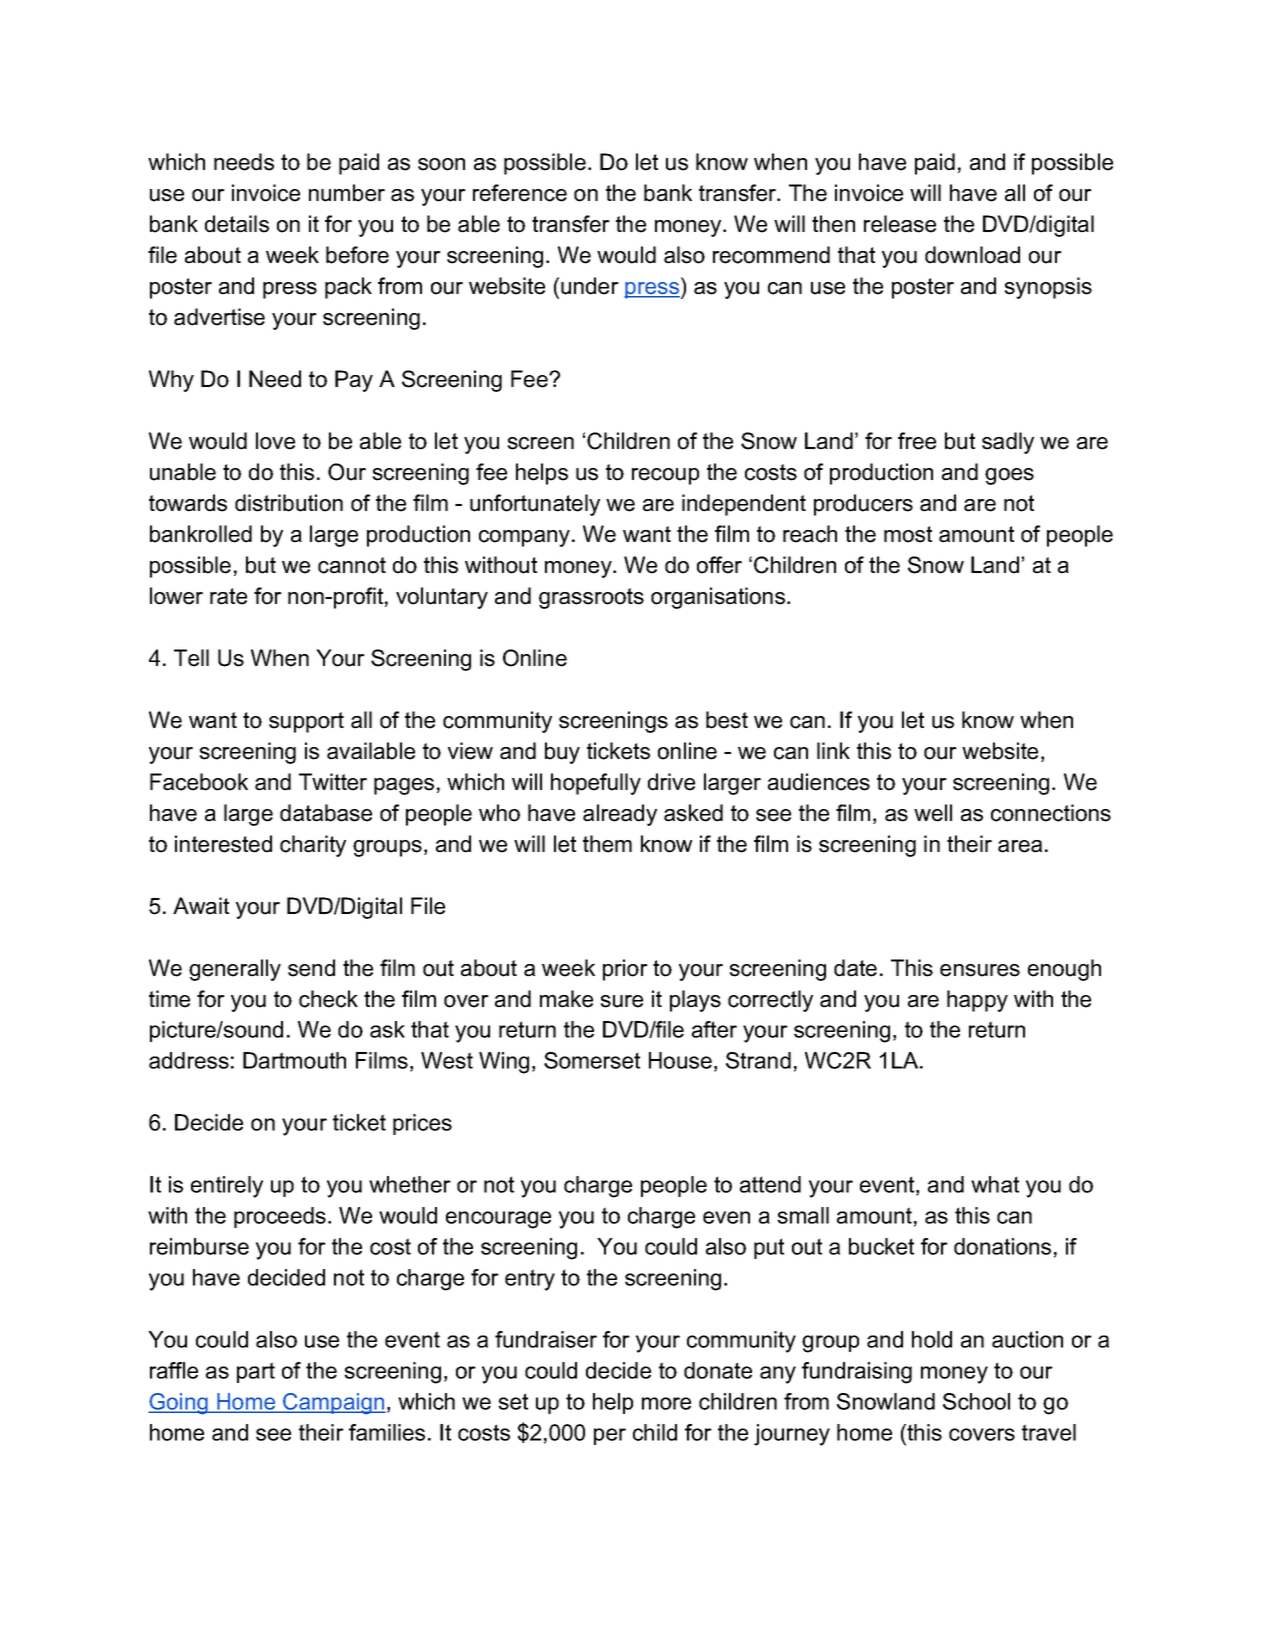 Image resolution: width=1264 pixels, height=1636 pixels. What do you see at coordinates (666, 1403) in the page?
I see `more` at bounding box center [666, 1403].
